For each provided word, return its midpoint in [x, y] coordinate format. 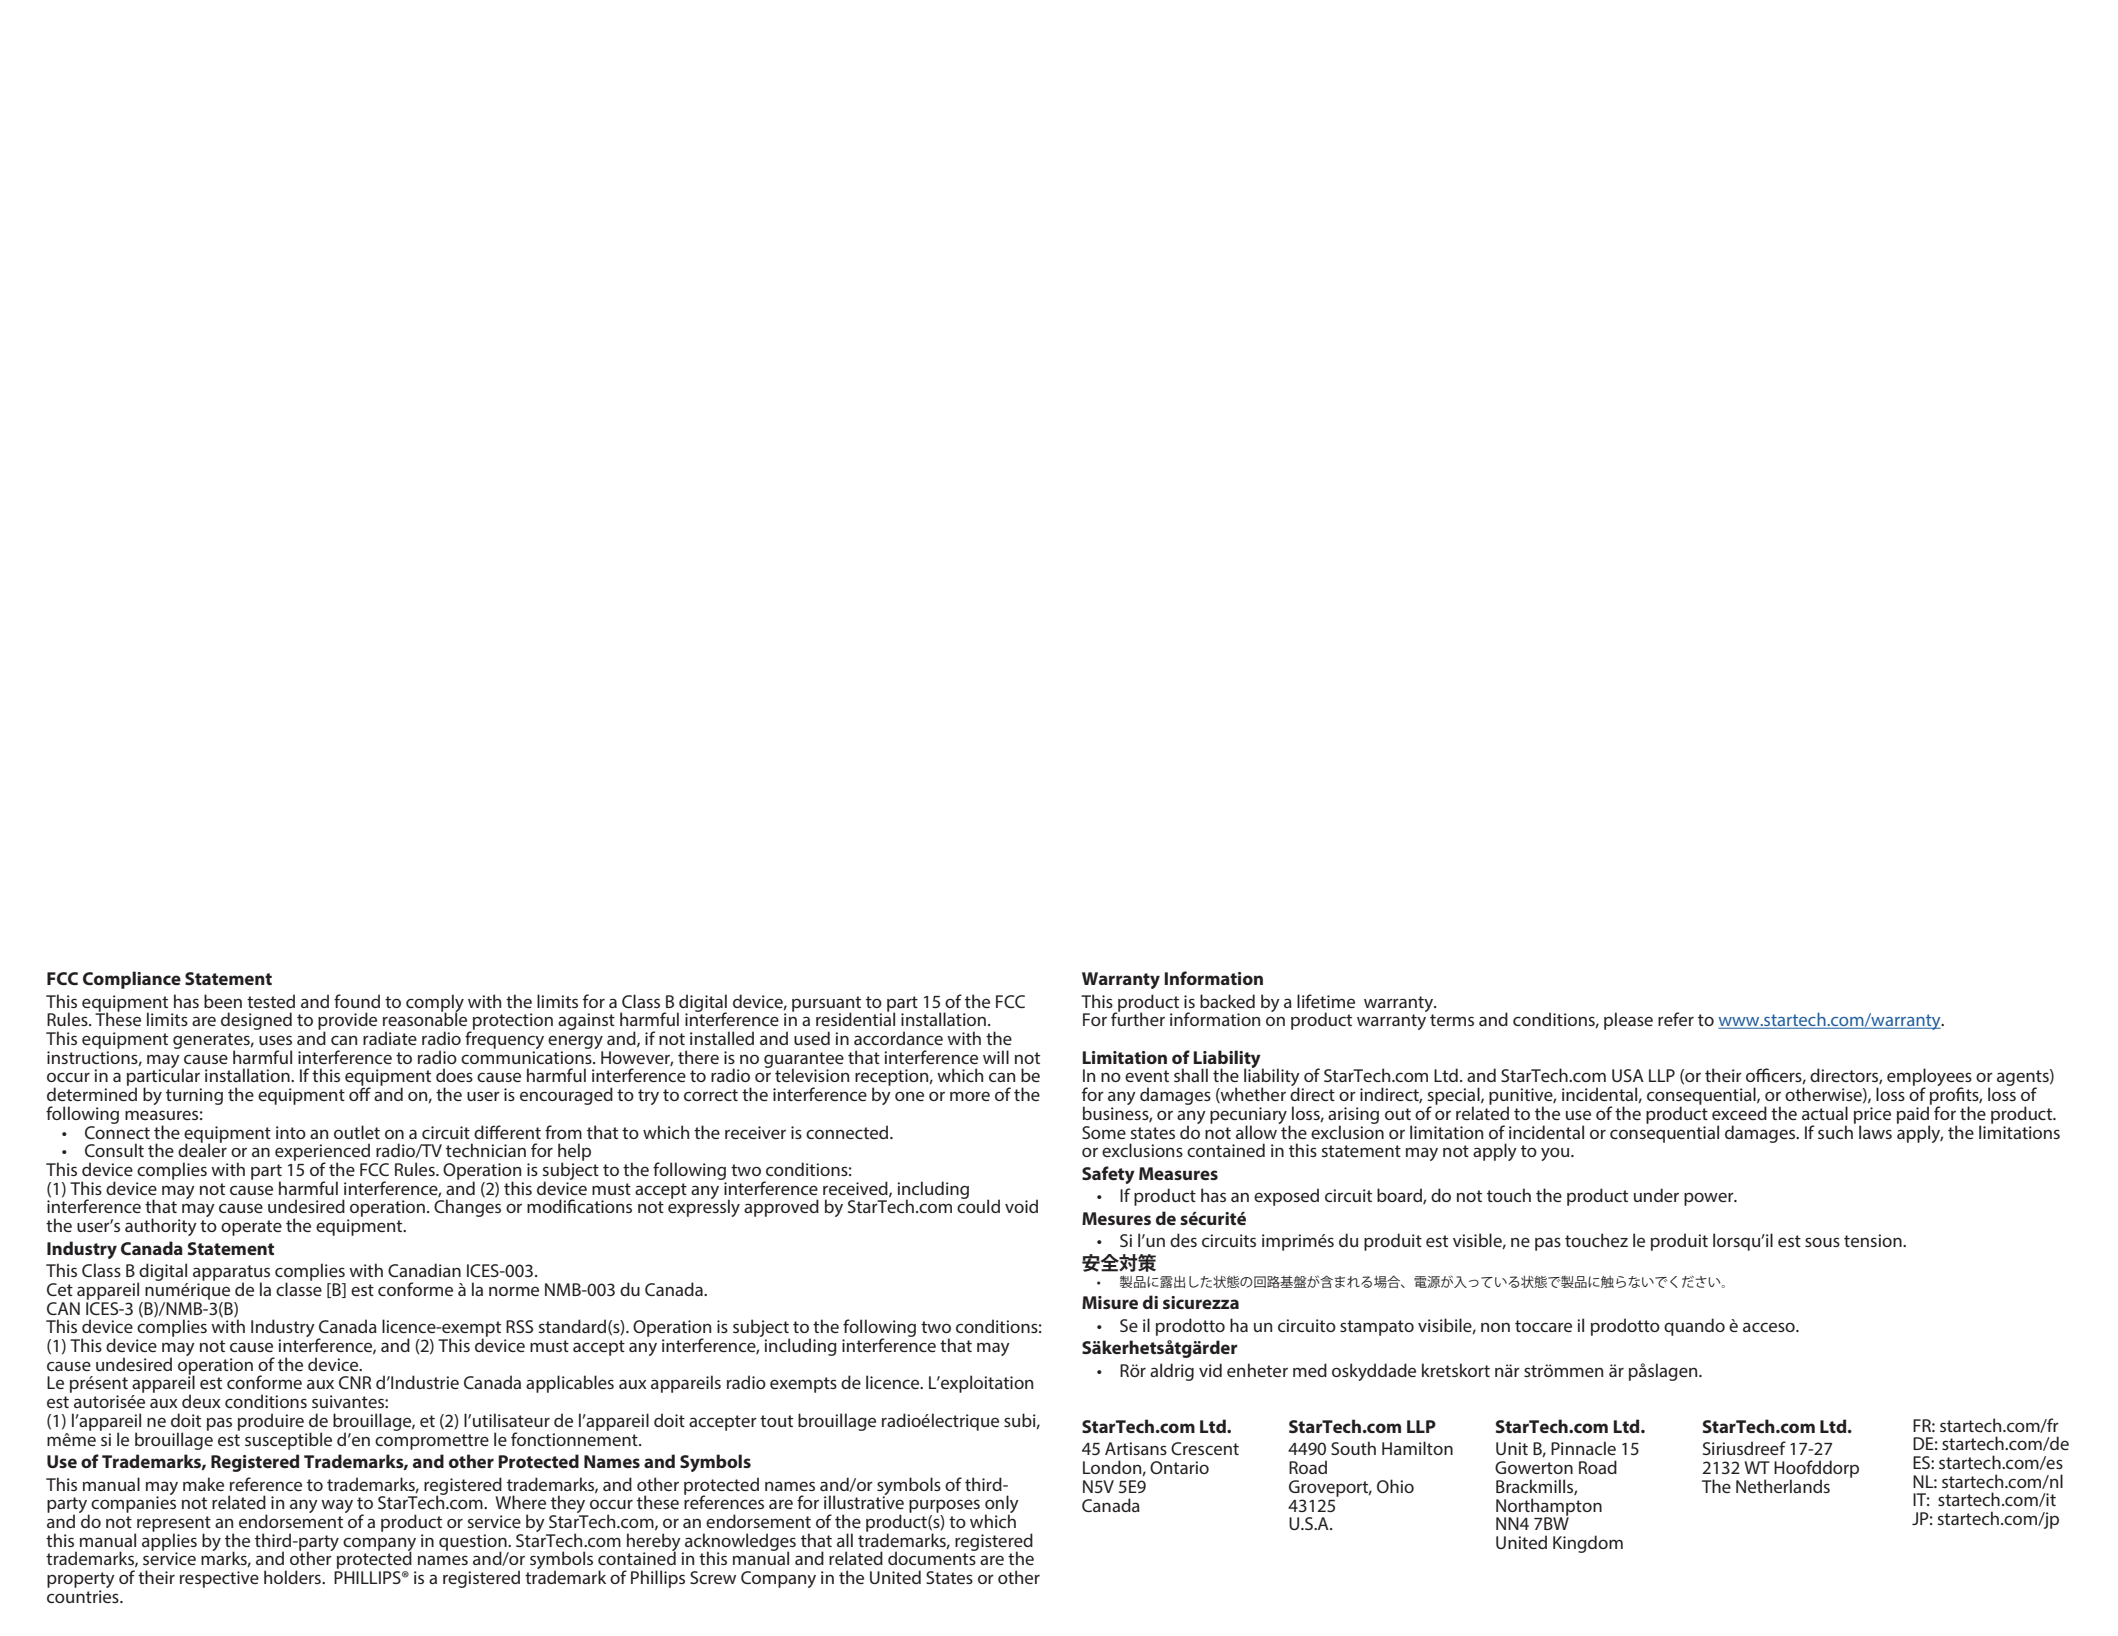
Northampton [1549, 1508]
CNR [355, 1382]
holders [293, 1577]
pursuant [826, 1005]
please [1628, 1021]
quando [1694, 1327]
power [1710, 1199]
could [978, 1205]
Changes [467, 1208]
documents [932, 1557]
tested [271, 1001]
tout [776, 1421]
